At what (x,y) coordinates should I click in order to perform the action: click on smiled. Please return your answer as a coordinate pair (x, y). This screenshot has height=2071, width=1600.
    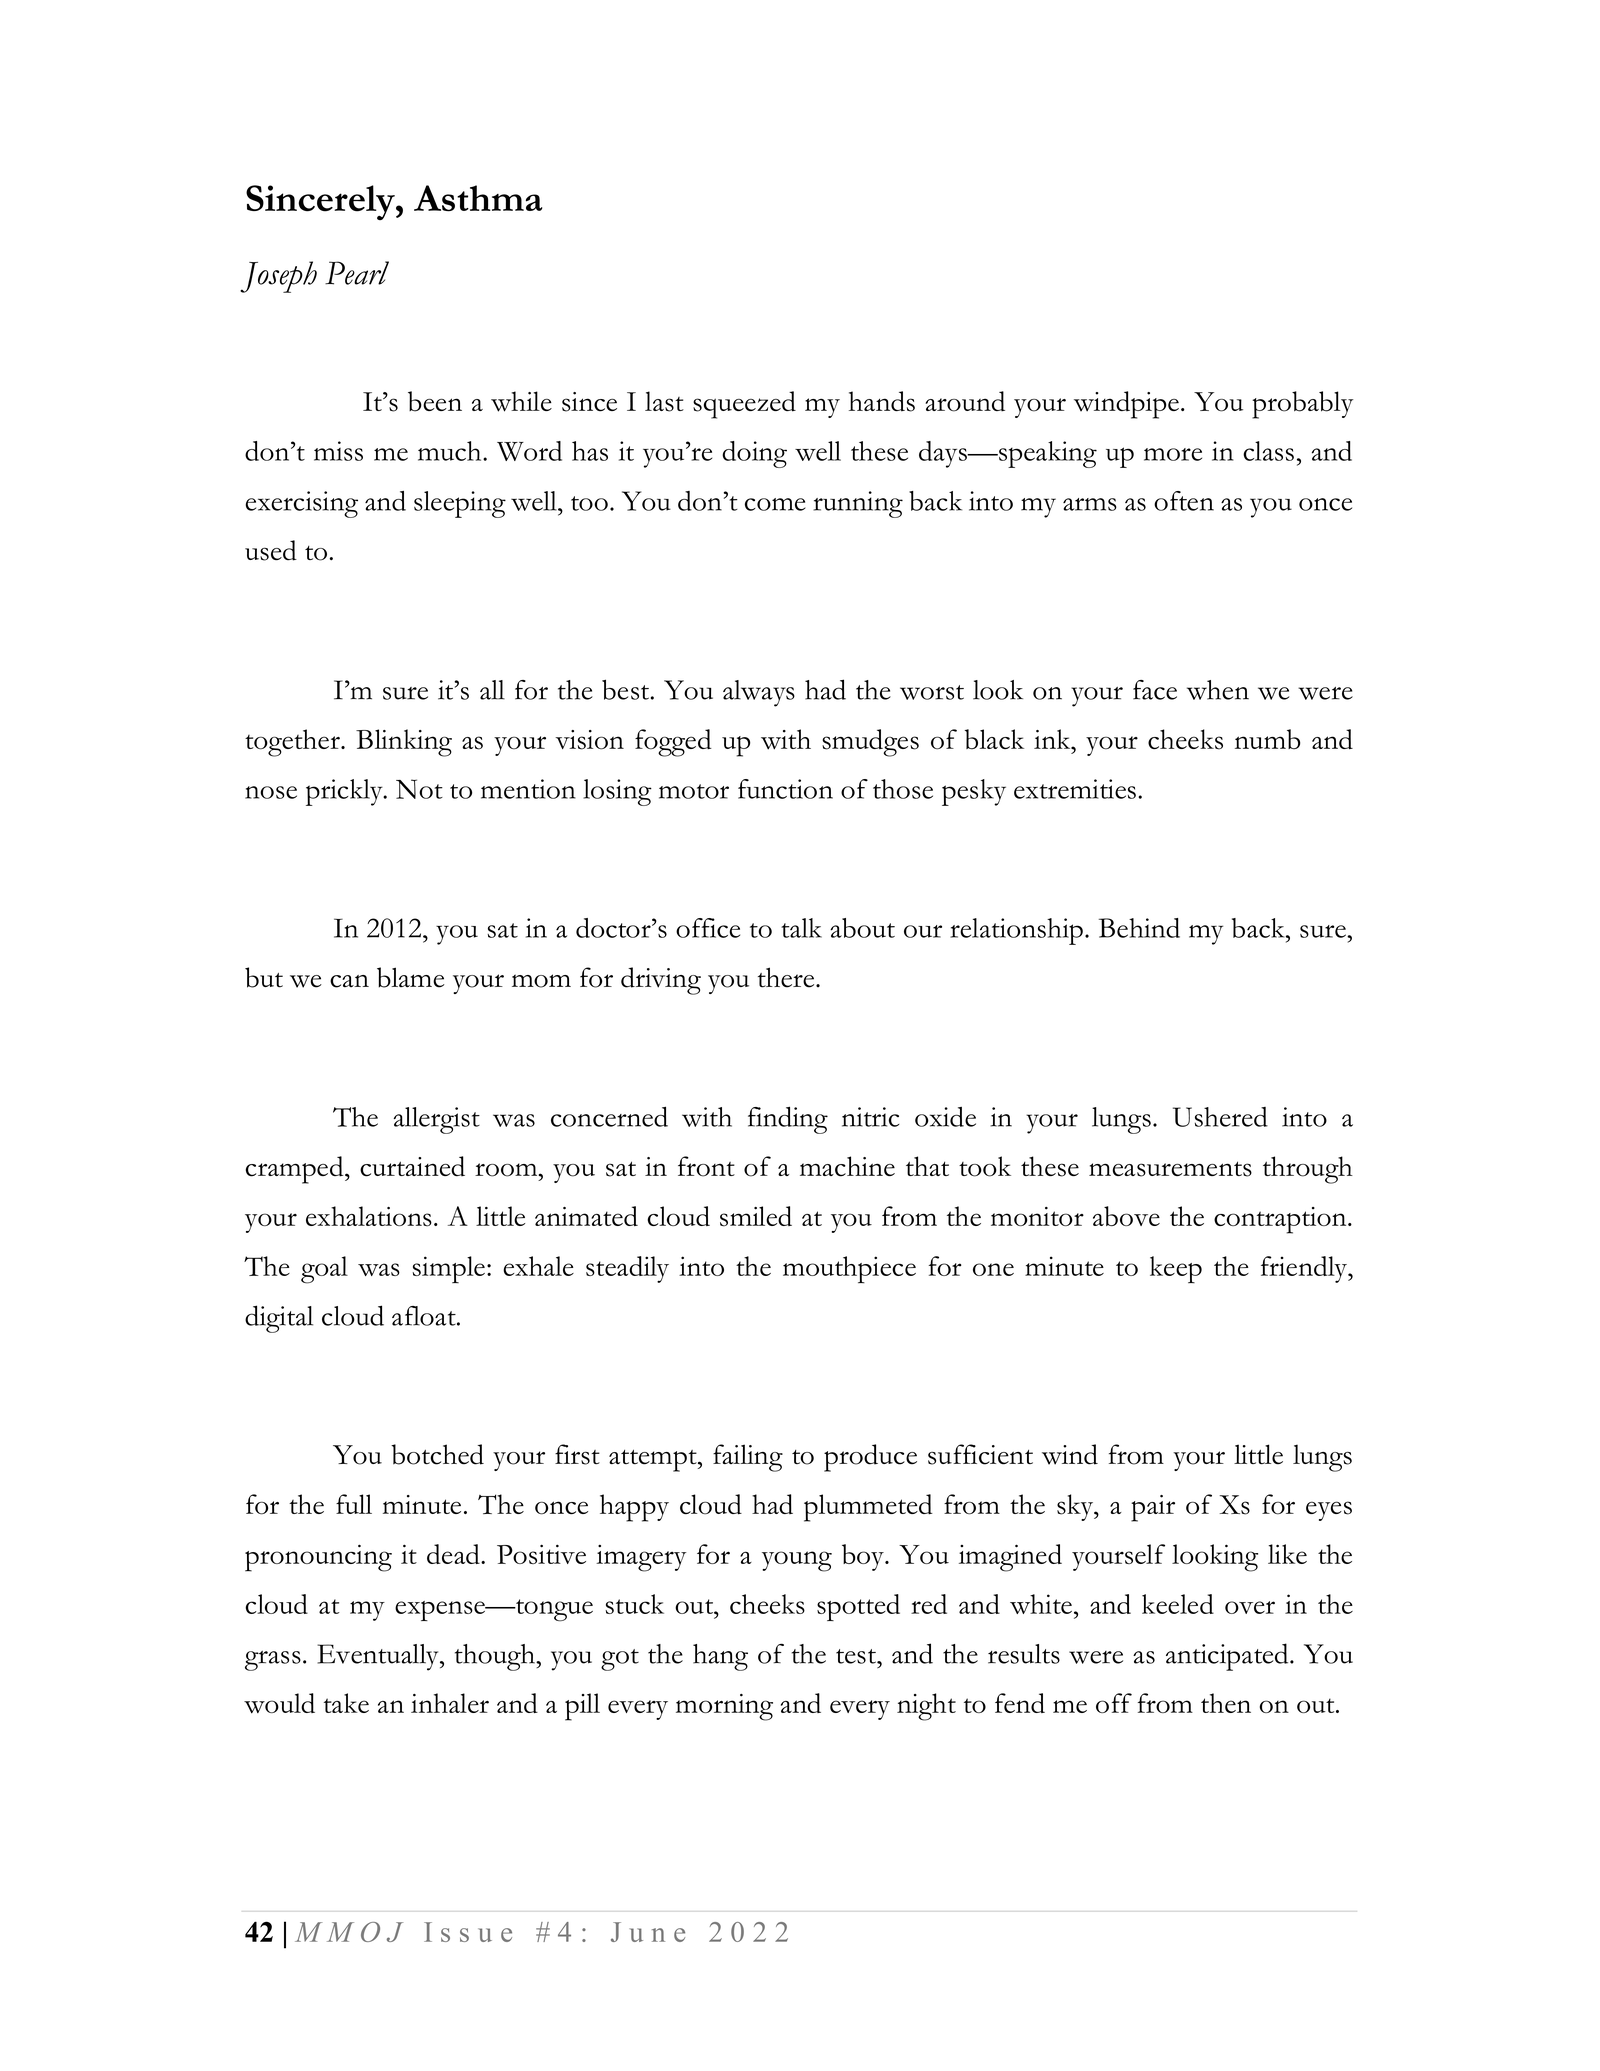
    Looking at the image, I should click on (756, 1216).
